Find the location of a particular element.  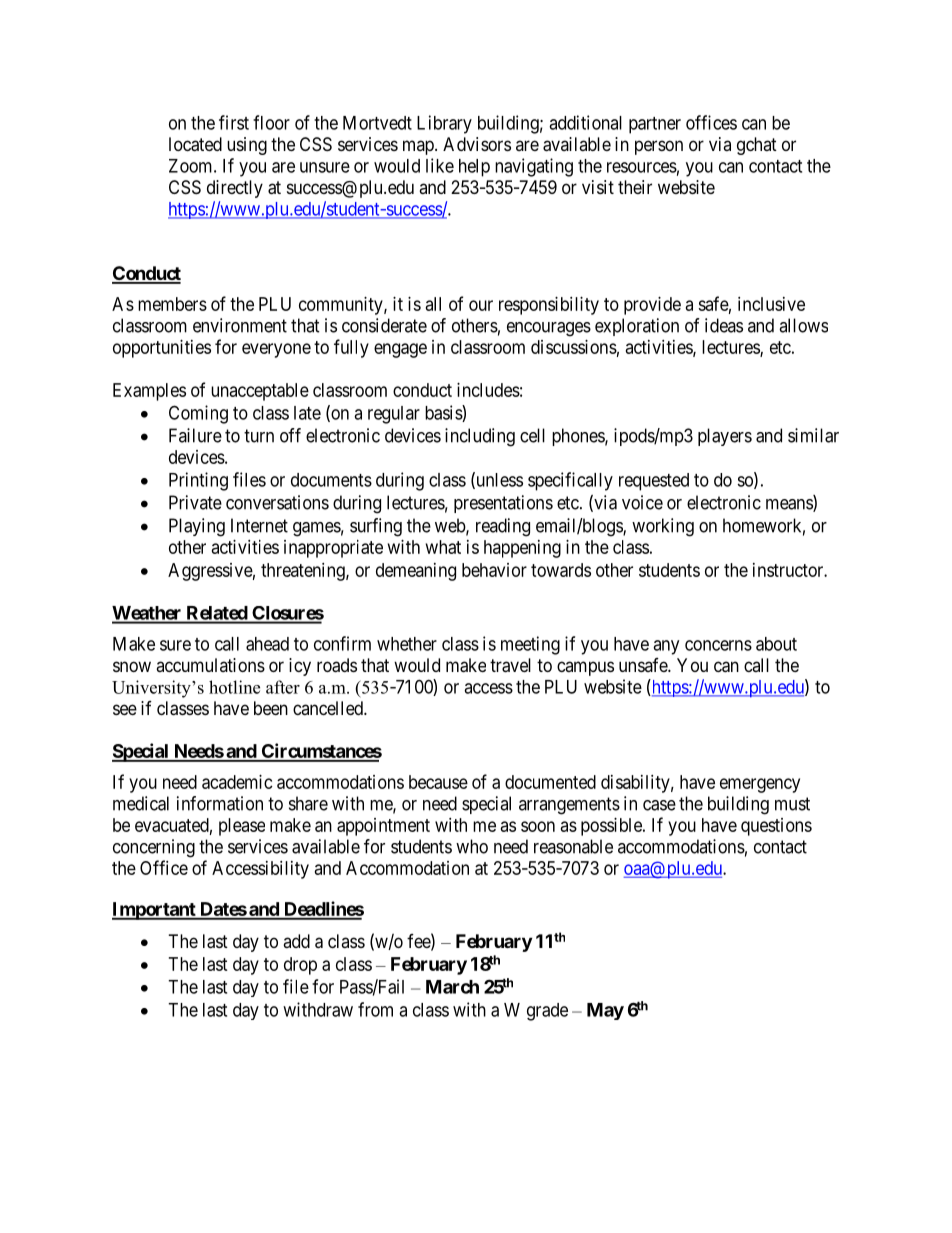

Advisors is located at coordinates (477, 144).
